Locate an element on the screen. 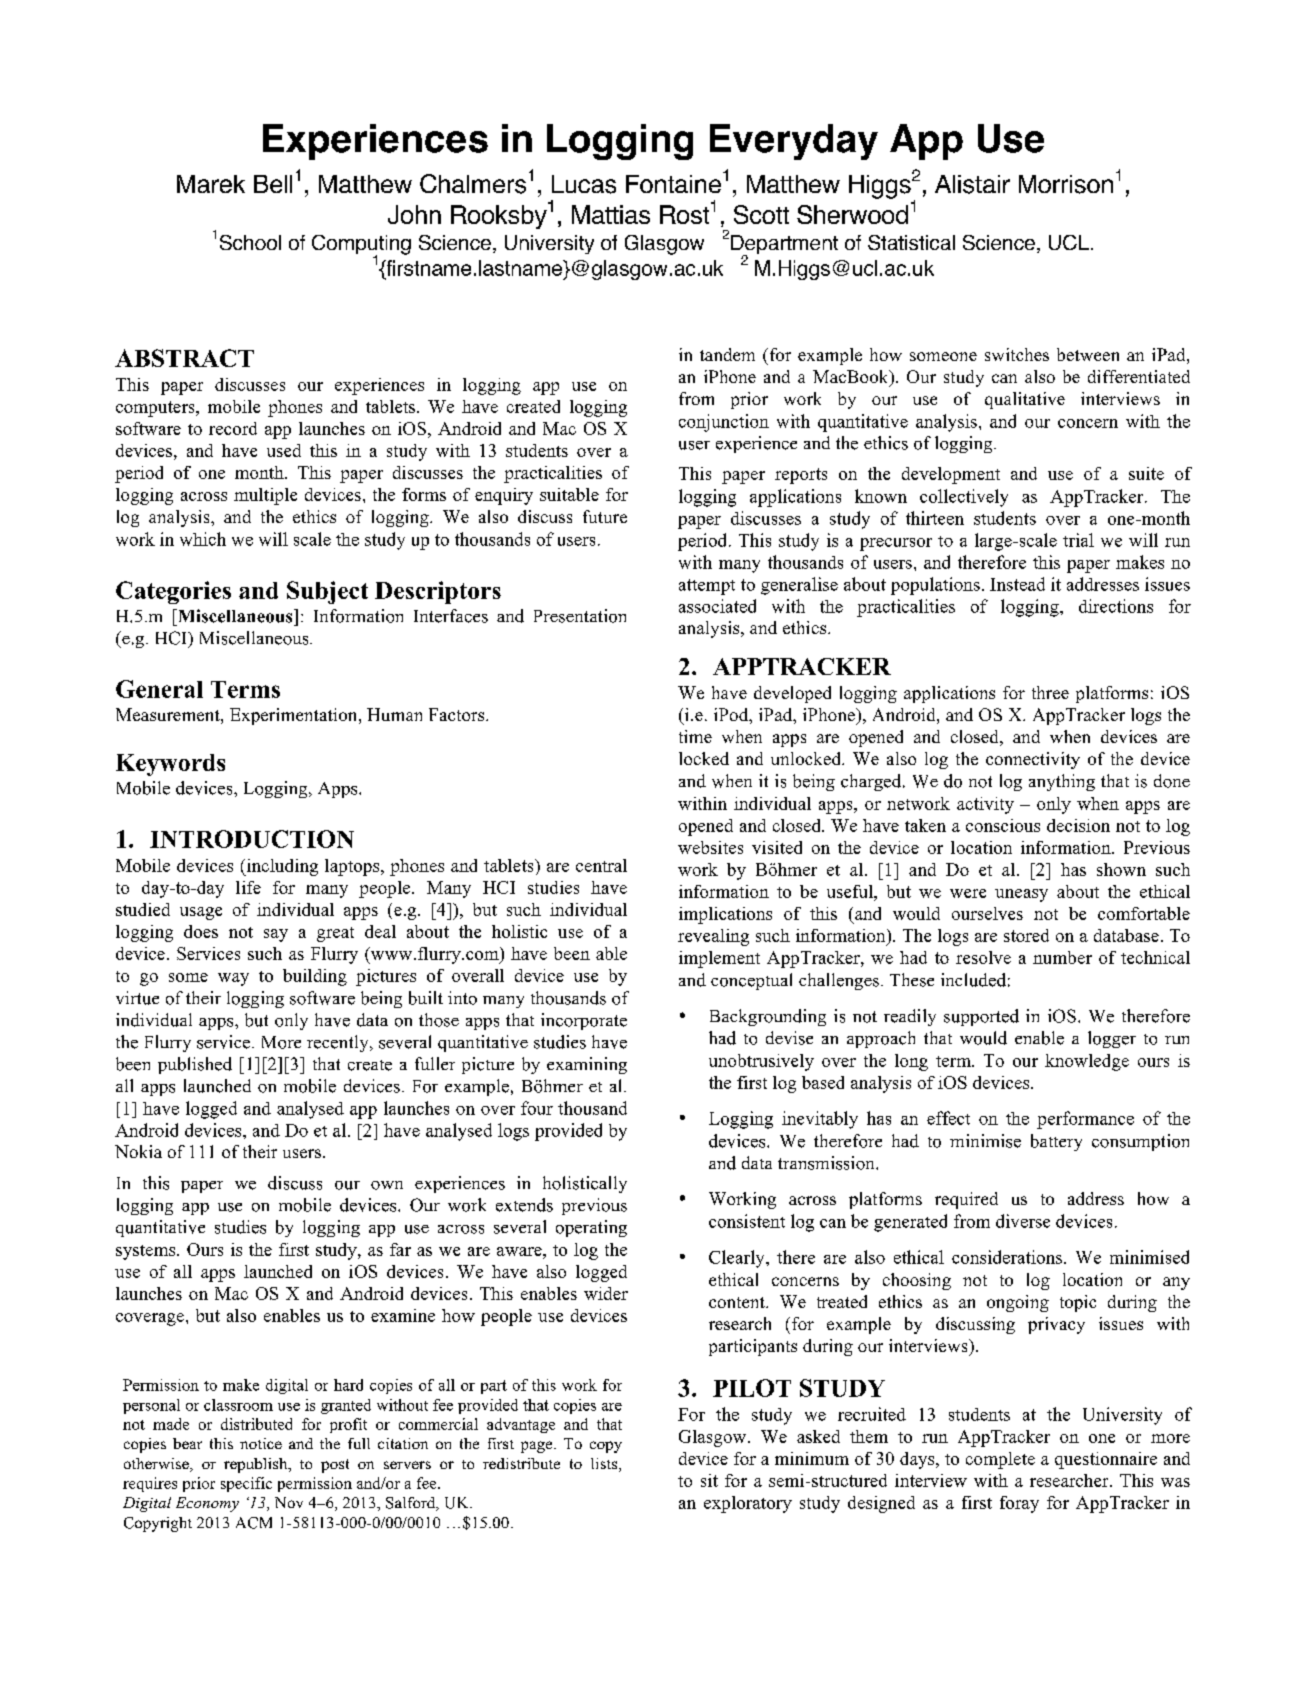 Image resolution: width=1306 pixels, height=1690 pixels. Alistair is located at coordinates (972, 184).
